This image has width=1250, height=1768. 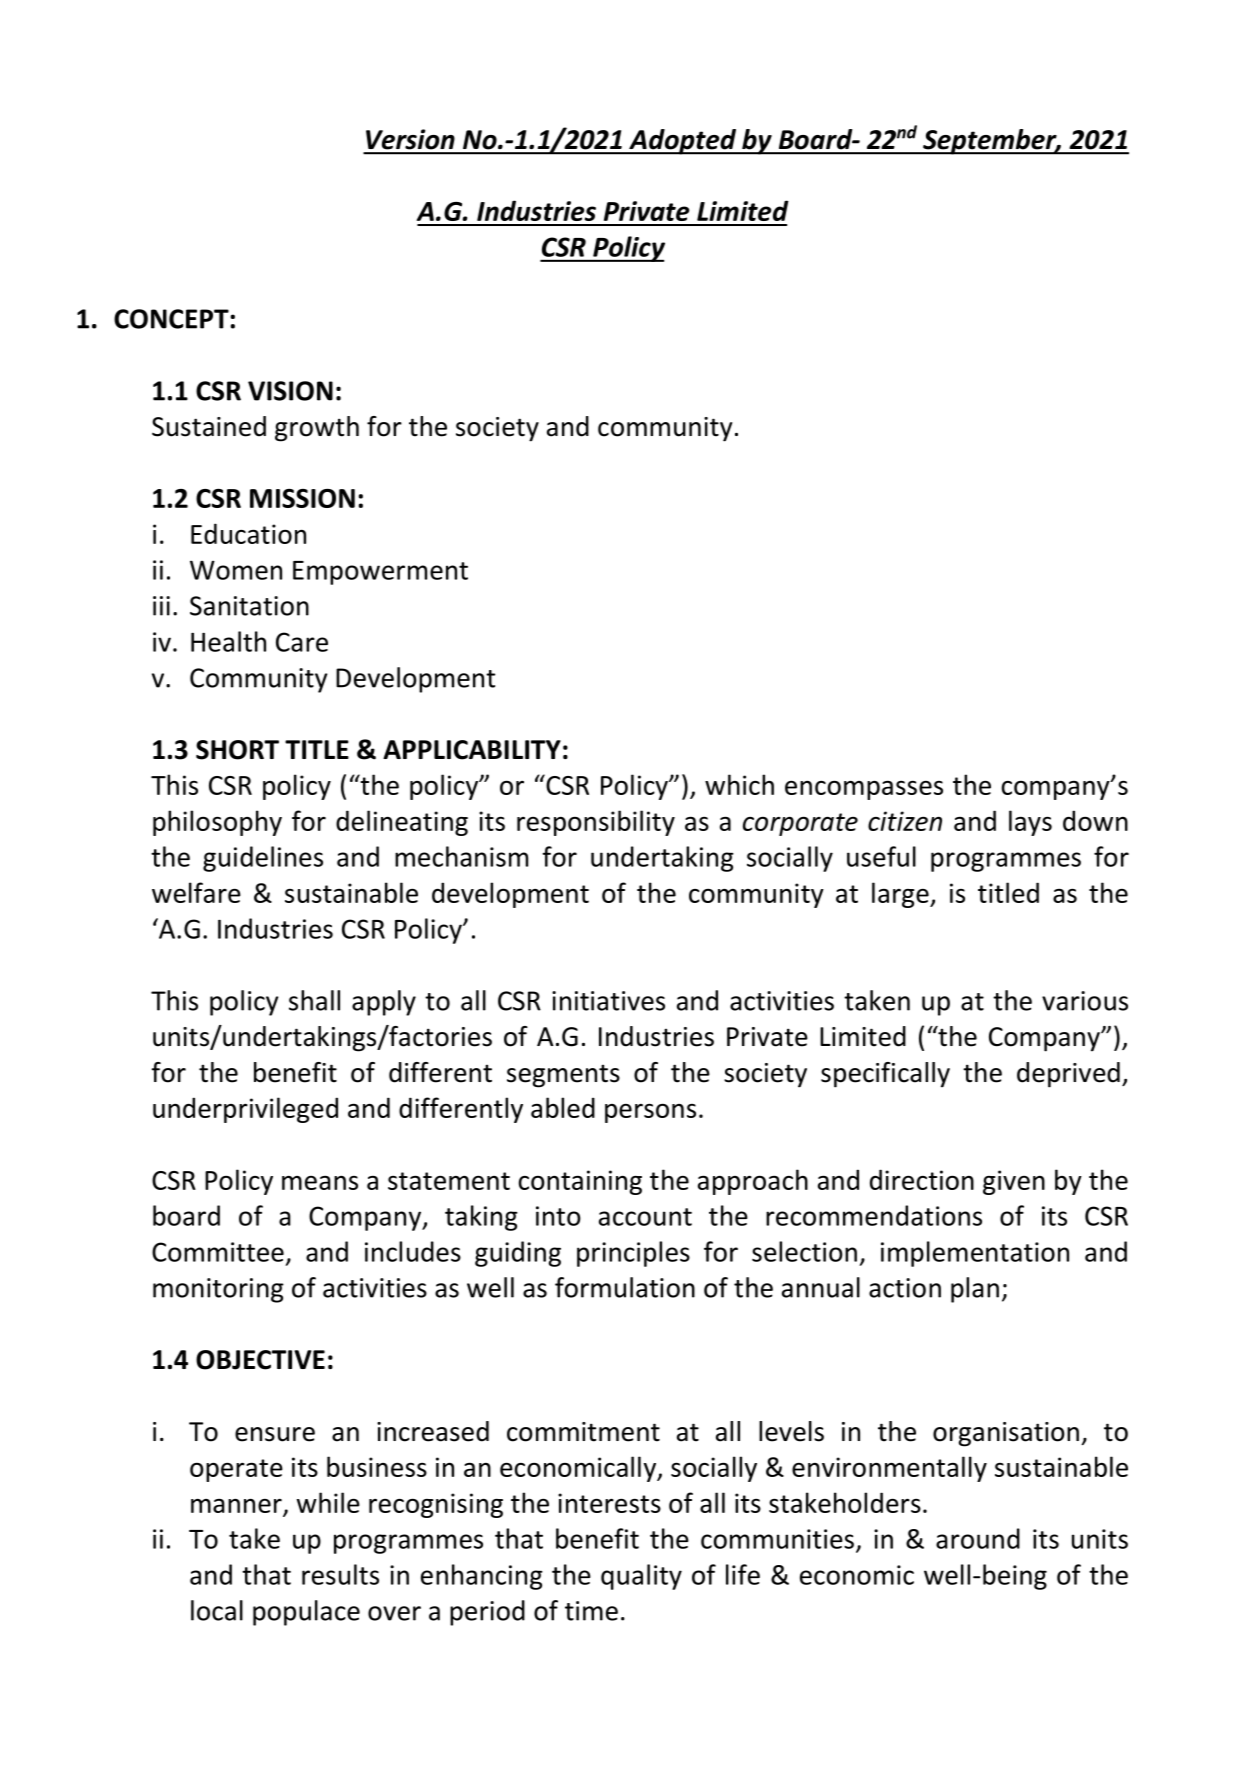 What do you see at coordinates (596, 823) in the image?
I see `responsibility` at bounding box center [596, 823].
